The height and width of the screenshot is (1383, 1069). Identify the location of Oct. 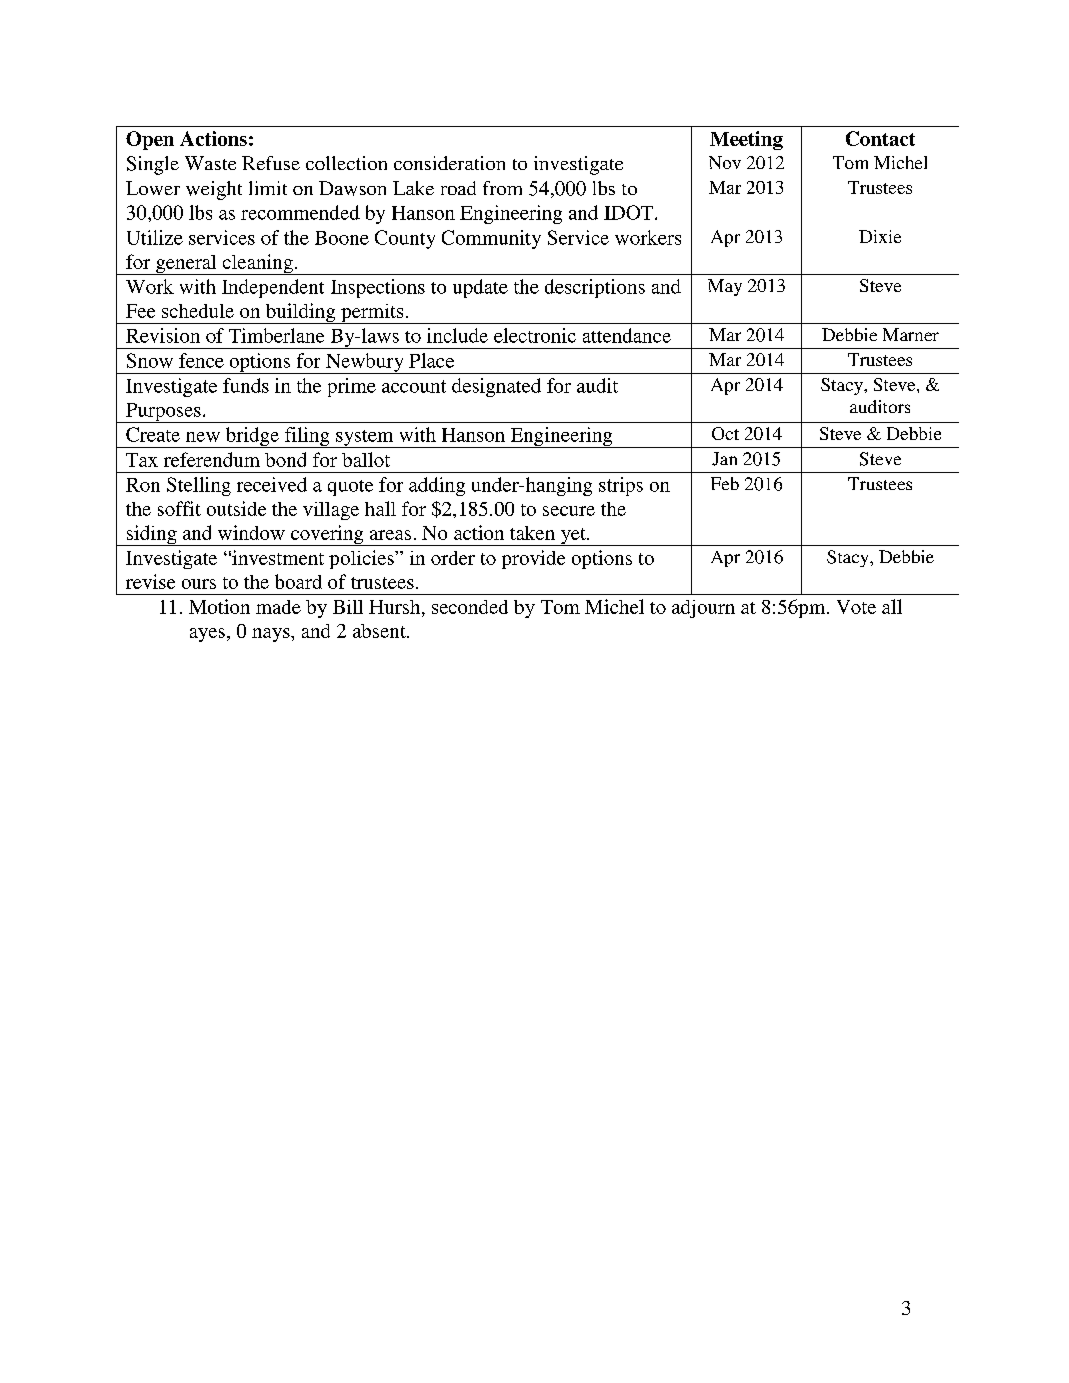
(725, 433).
